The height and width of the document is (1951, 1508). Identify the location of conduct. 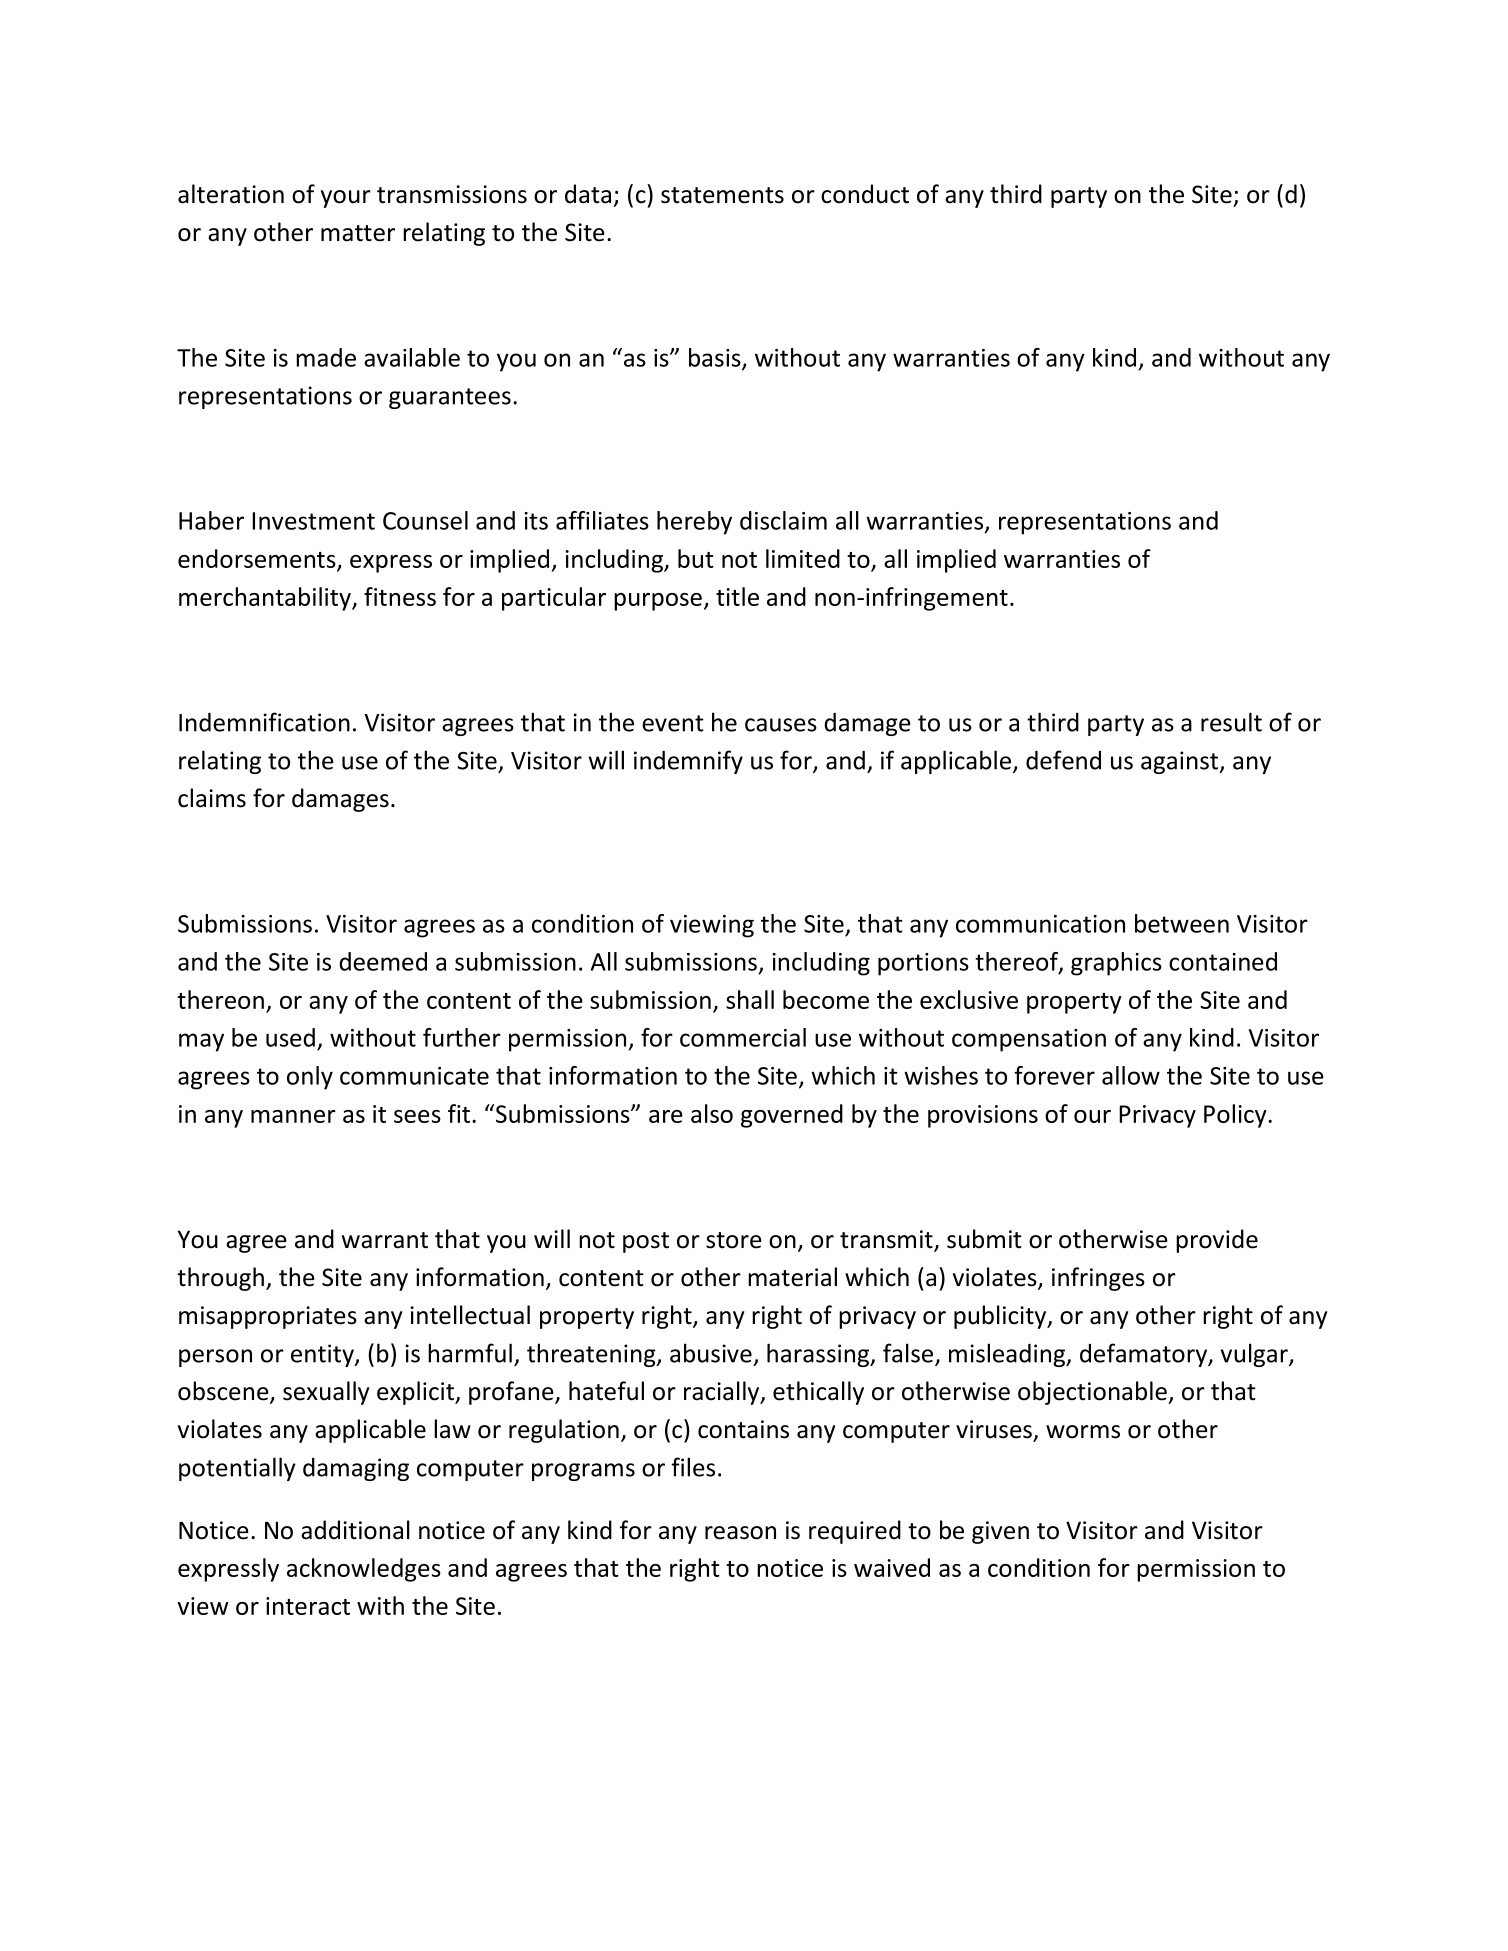
(865, 194).
